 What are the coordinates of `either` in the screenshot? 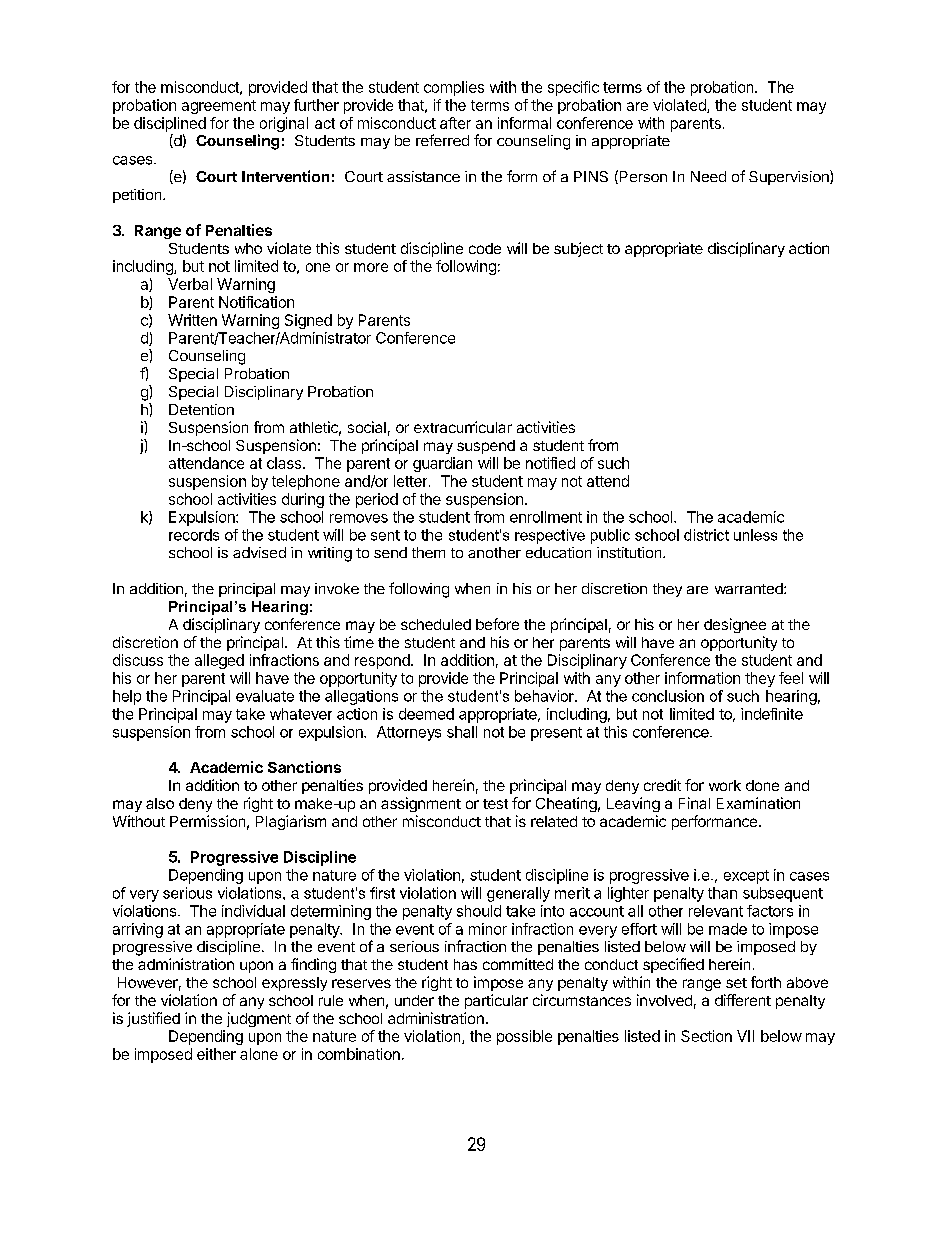 It's located at (216, 1054).
